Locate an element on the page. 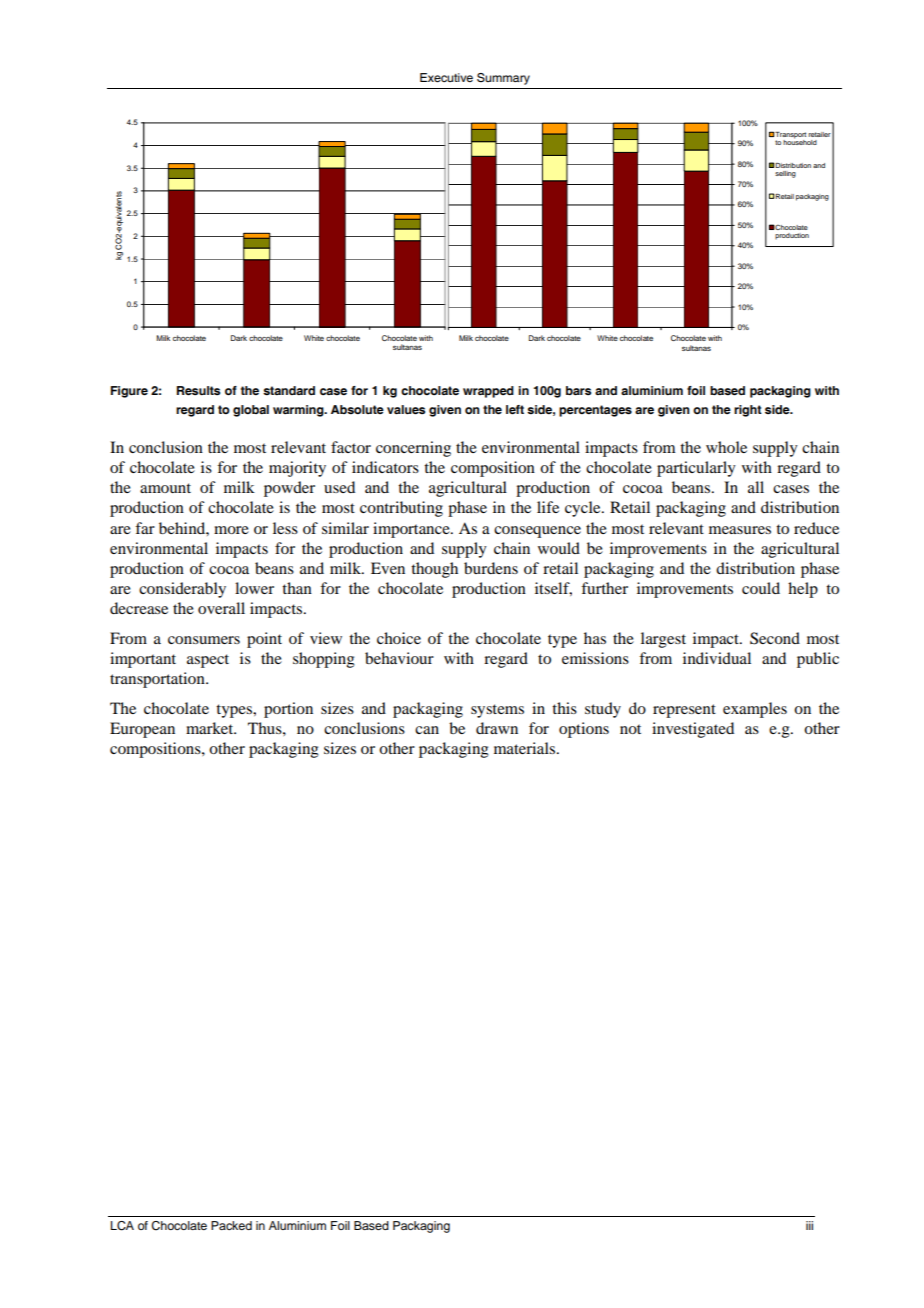 The width and height of the page is (924, 1308). right is located at coordinates (748, 411).
